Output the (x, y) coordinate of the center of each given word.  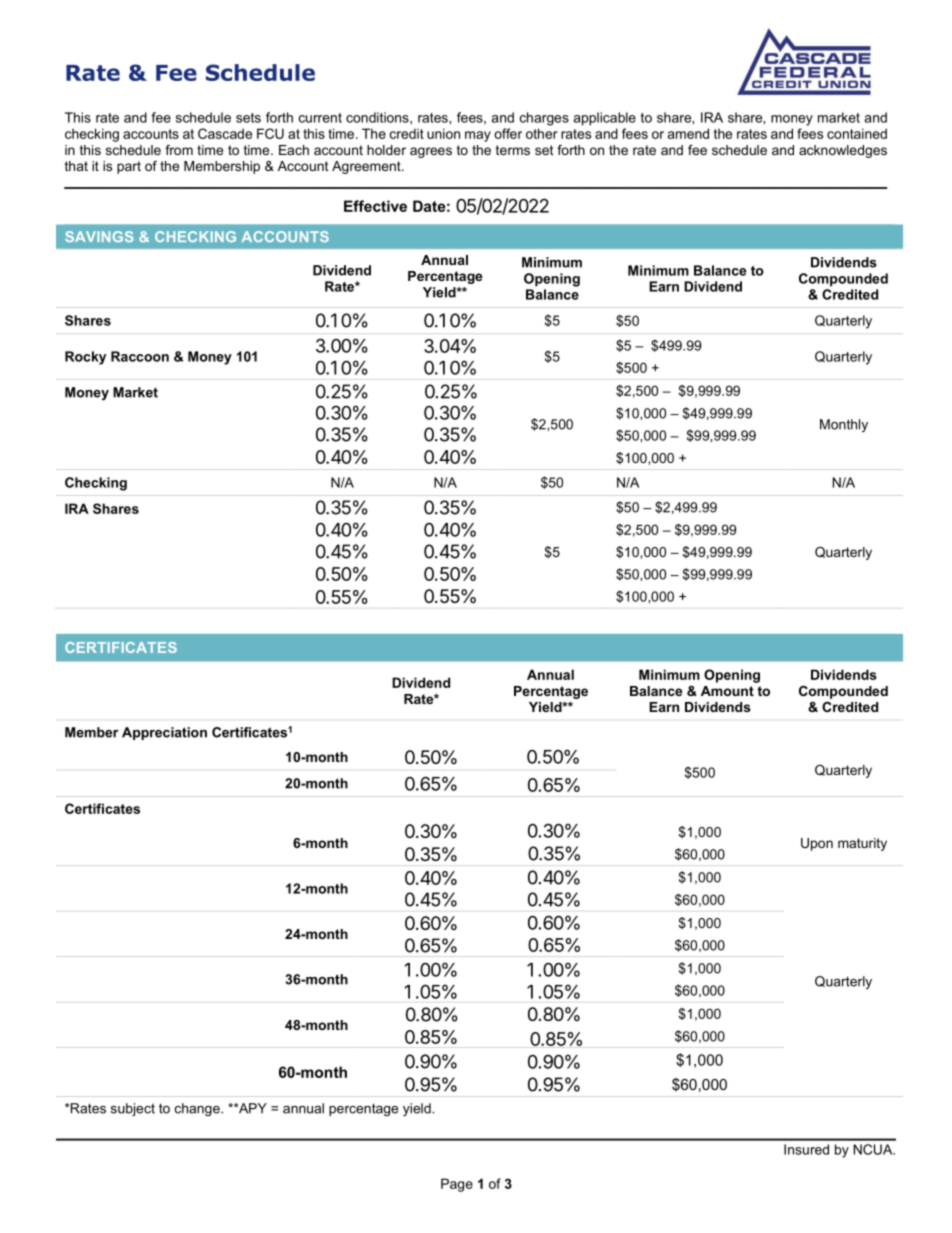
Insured (806, 1149)
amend (688, 133)
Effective (375, 206)
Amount (727, 691)
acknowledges (843, 151)
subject (133, 1109)
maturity (862, 844)
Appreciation (164, 733)
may (478, 136)
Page (457, 1185)
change (198, 1109)
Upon (817, 844)
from (179, 150)
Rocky (85, 358)
